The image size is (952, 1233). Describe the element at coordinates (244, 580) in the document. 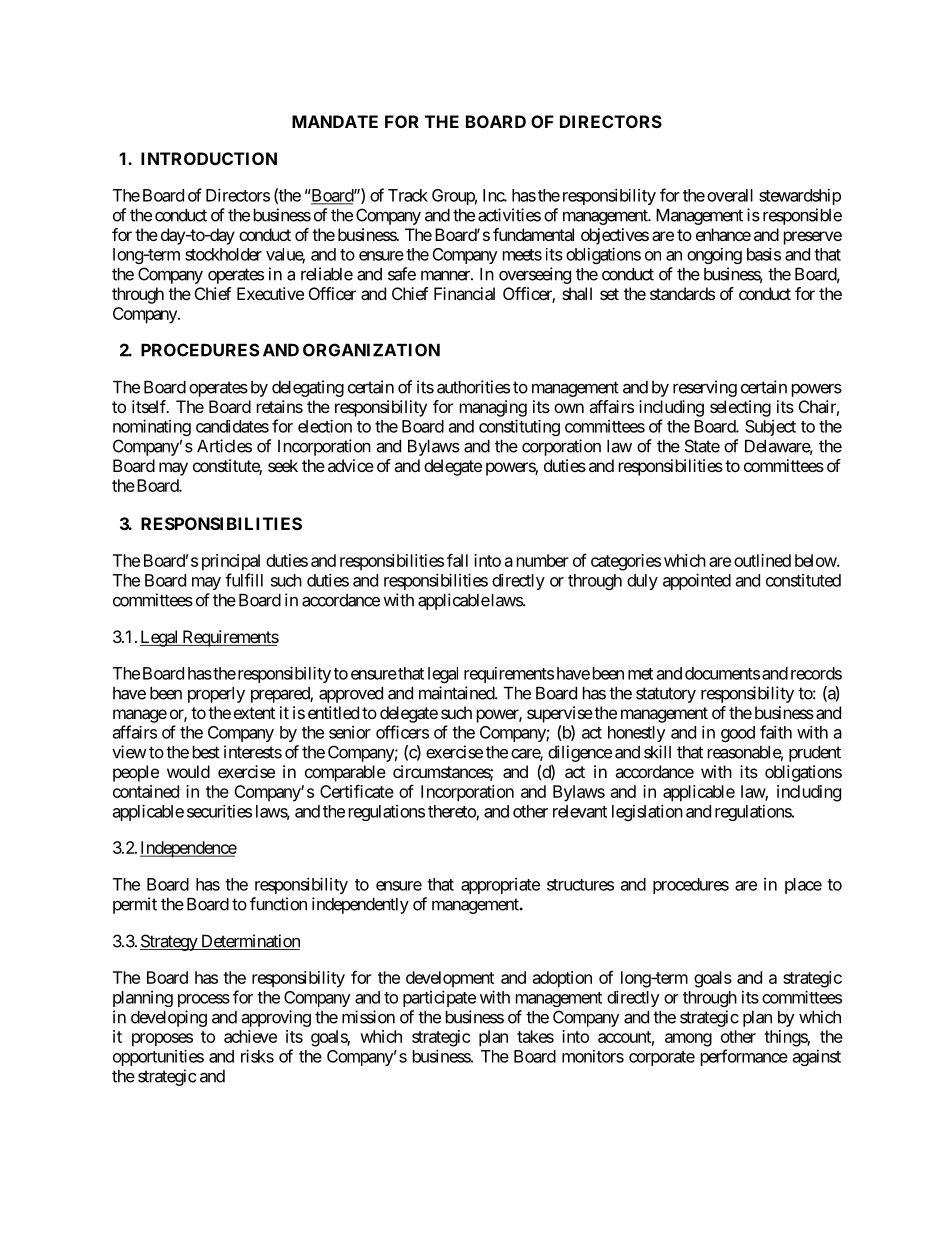

I see `fulfill` at that location.
